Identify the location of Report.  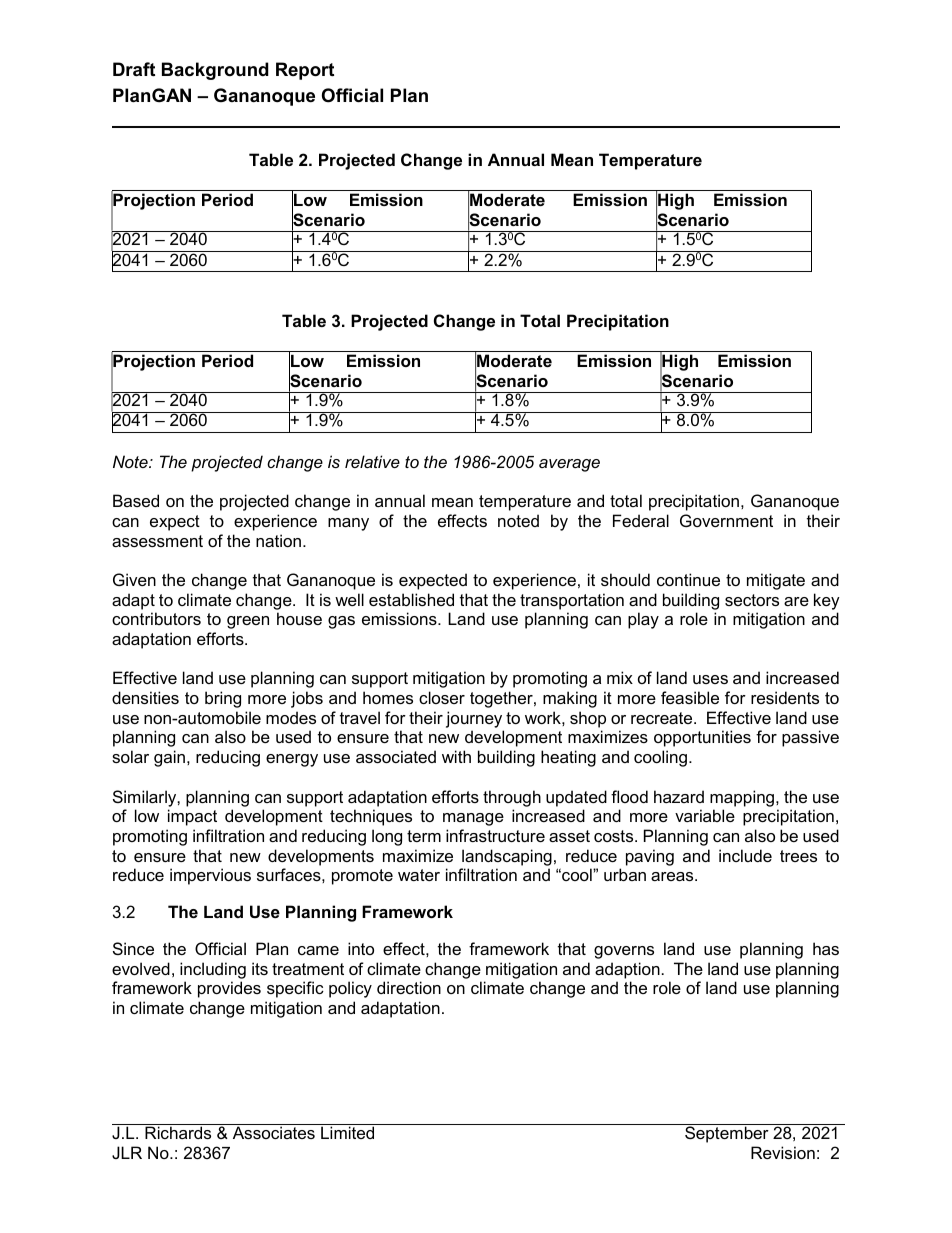
(305, 71).
